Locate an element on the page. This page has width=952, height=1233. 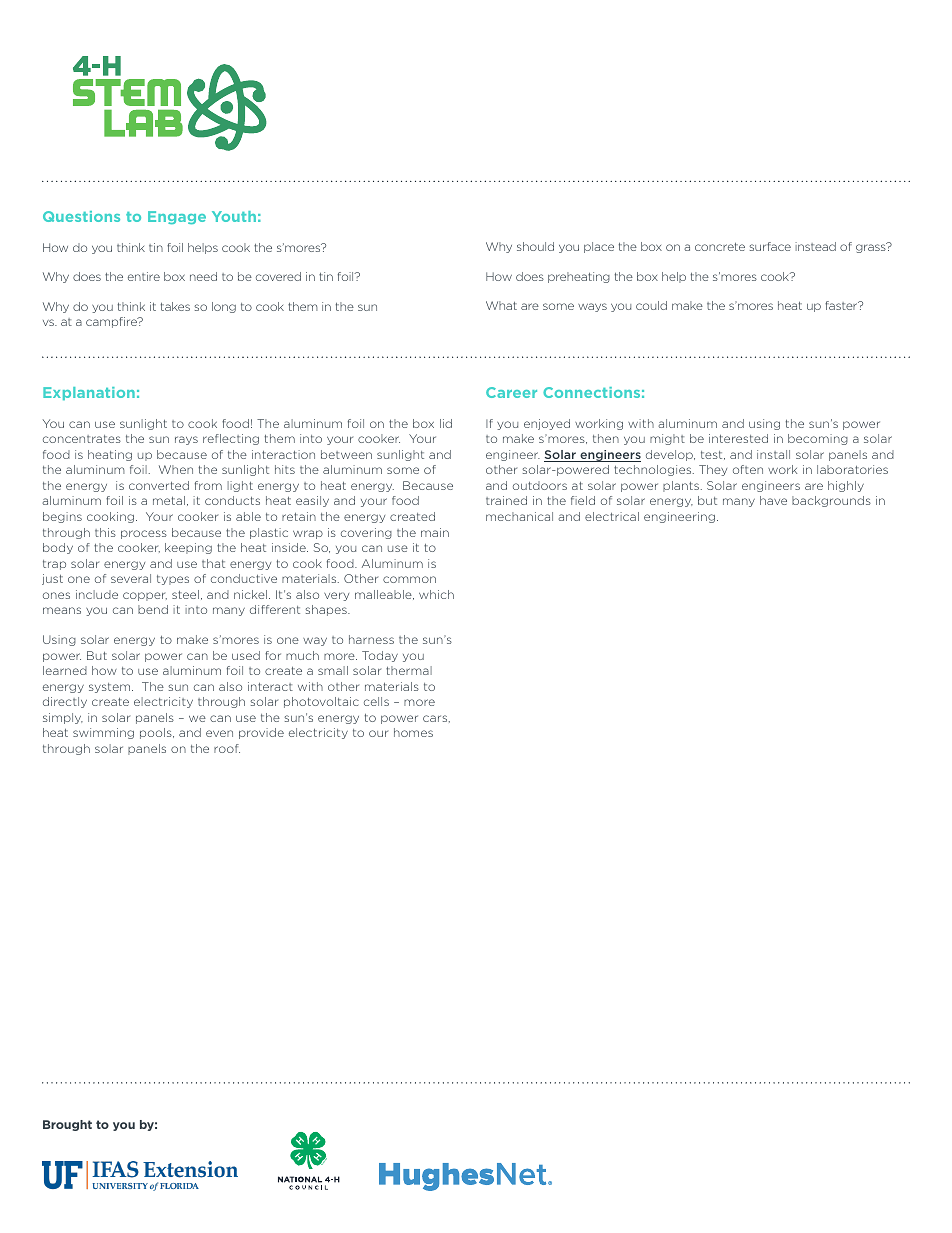
thermal is located at coordinates (409, 670).
